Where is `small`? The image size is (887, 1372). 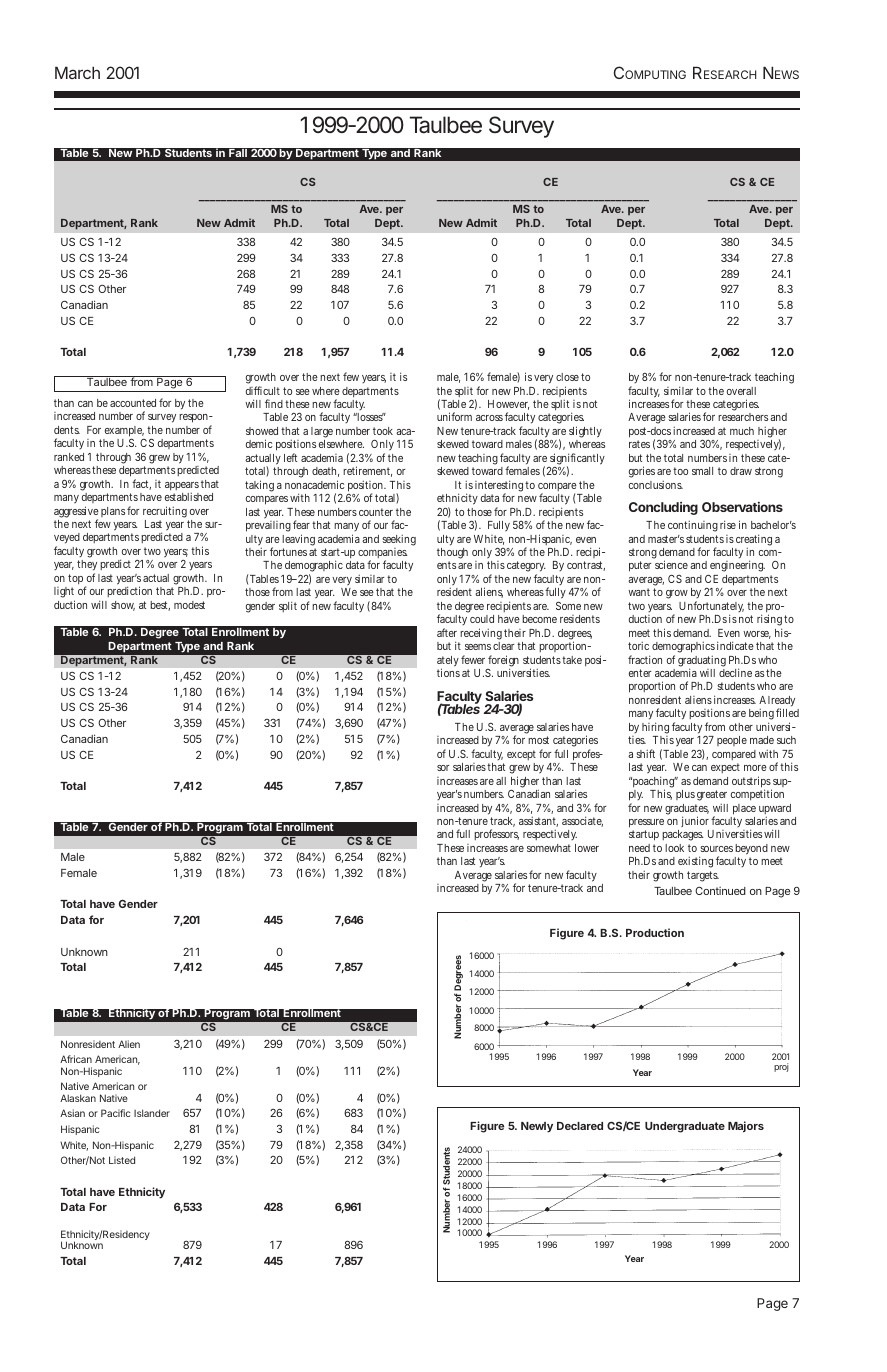 small is located at coordinates (702, 471).
